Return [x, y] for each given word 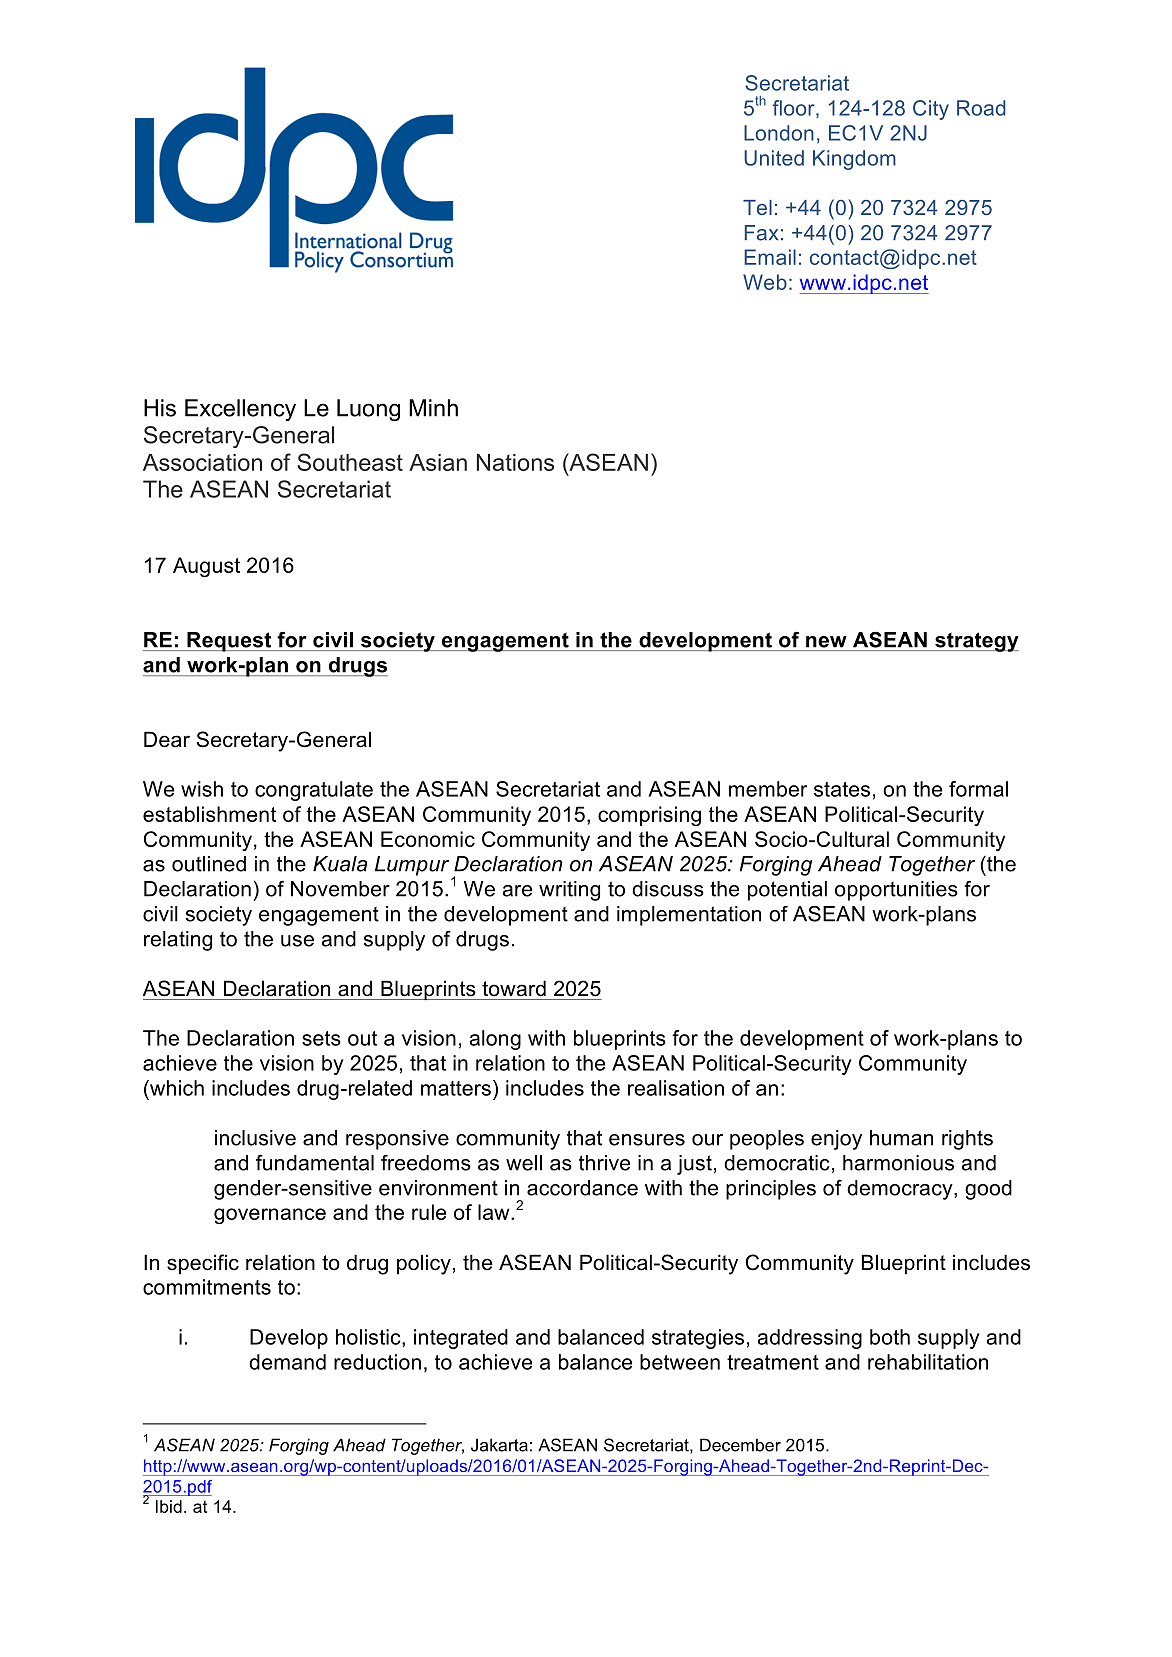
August [206, 567]
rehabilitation [928, 1362]
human [901, 1138]
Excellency [240, 410]
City [931, 110]
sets [321, 1038]
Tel [757, 207]
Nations [515, 462]
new [826, 642]
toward [514, 988]
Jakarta [499, 1445]
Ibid [169, 1506]
